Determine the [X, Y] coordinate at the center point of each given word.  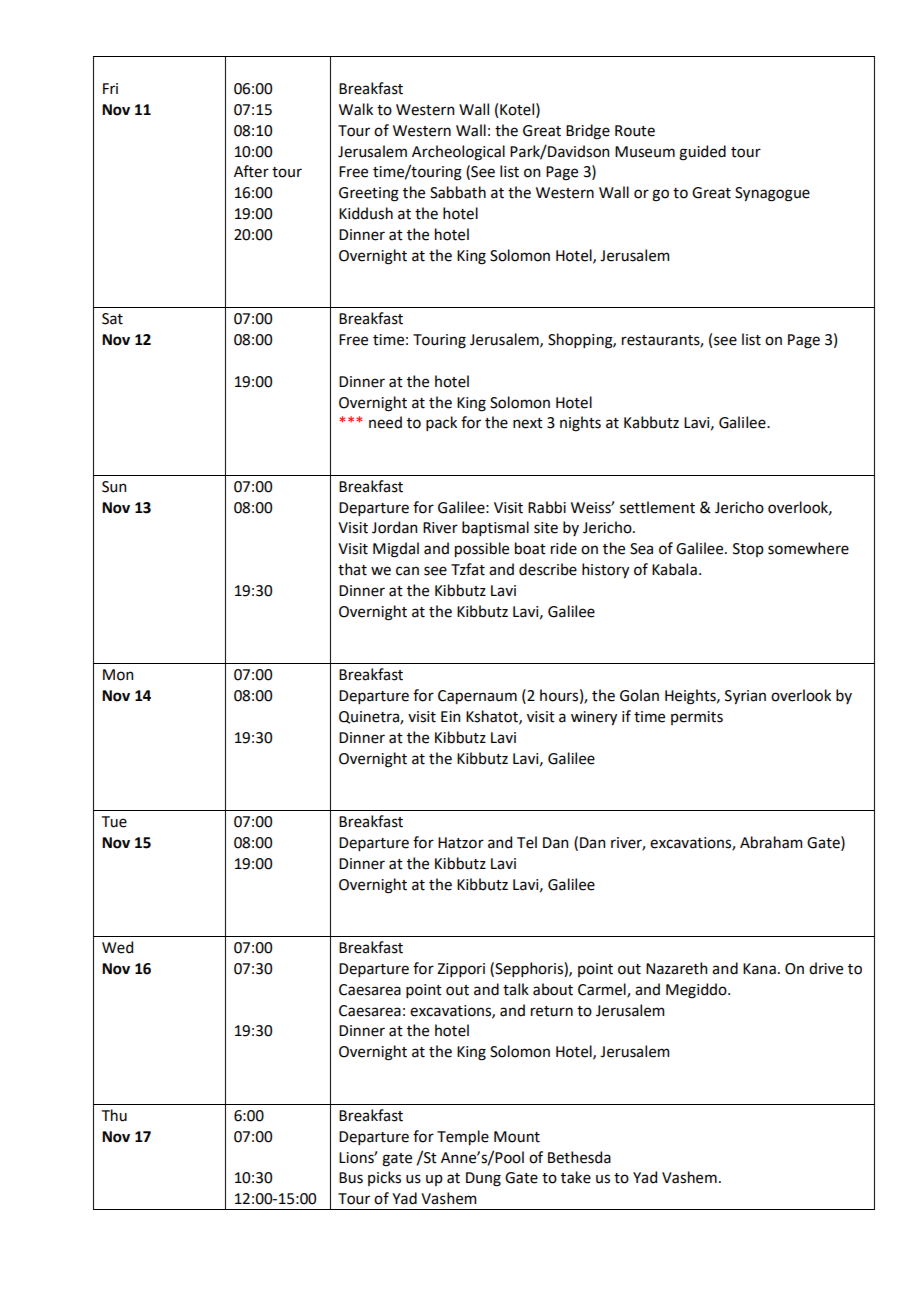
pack [441, 423]
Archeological [458, 153]
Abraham [771, 842]
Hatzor [461, 843]
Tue [114, 822]
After [251, 171]
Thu [114, 1115]
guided [702, 153]
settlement [657, 507]
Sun [114, 487]
